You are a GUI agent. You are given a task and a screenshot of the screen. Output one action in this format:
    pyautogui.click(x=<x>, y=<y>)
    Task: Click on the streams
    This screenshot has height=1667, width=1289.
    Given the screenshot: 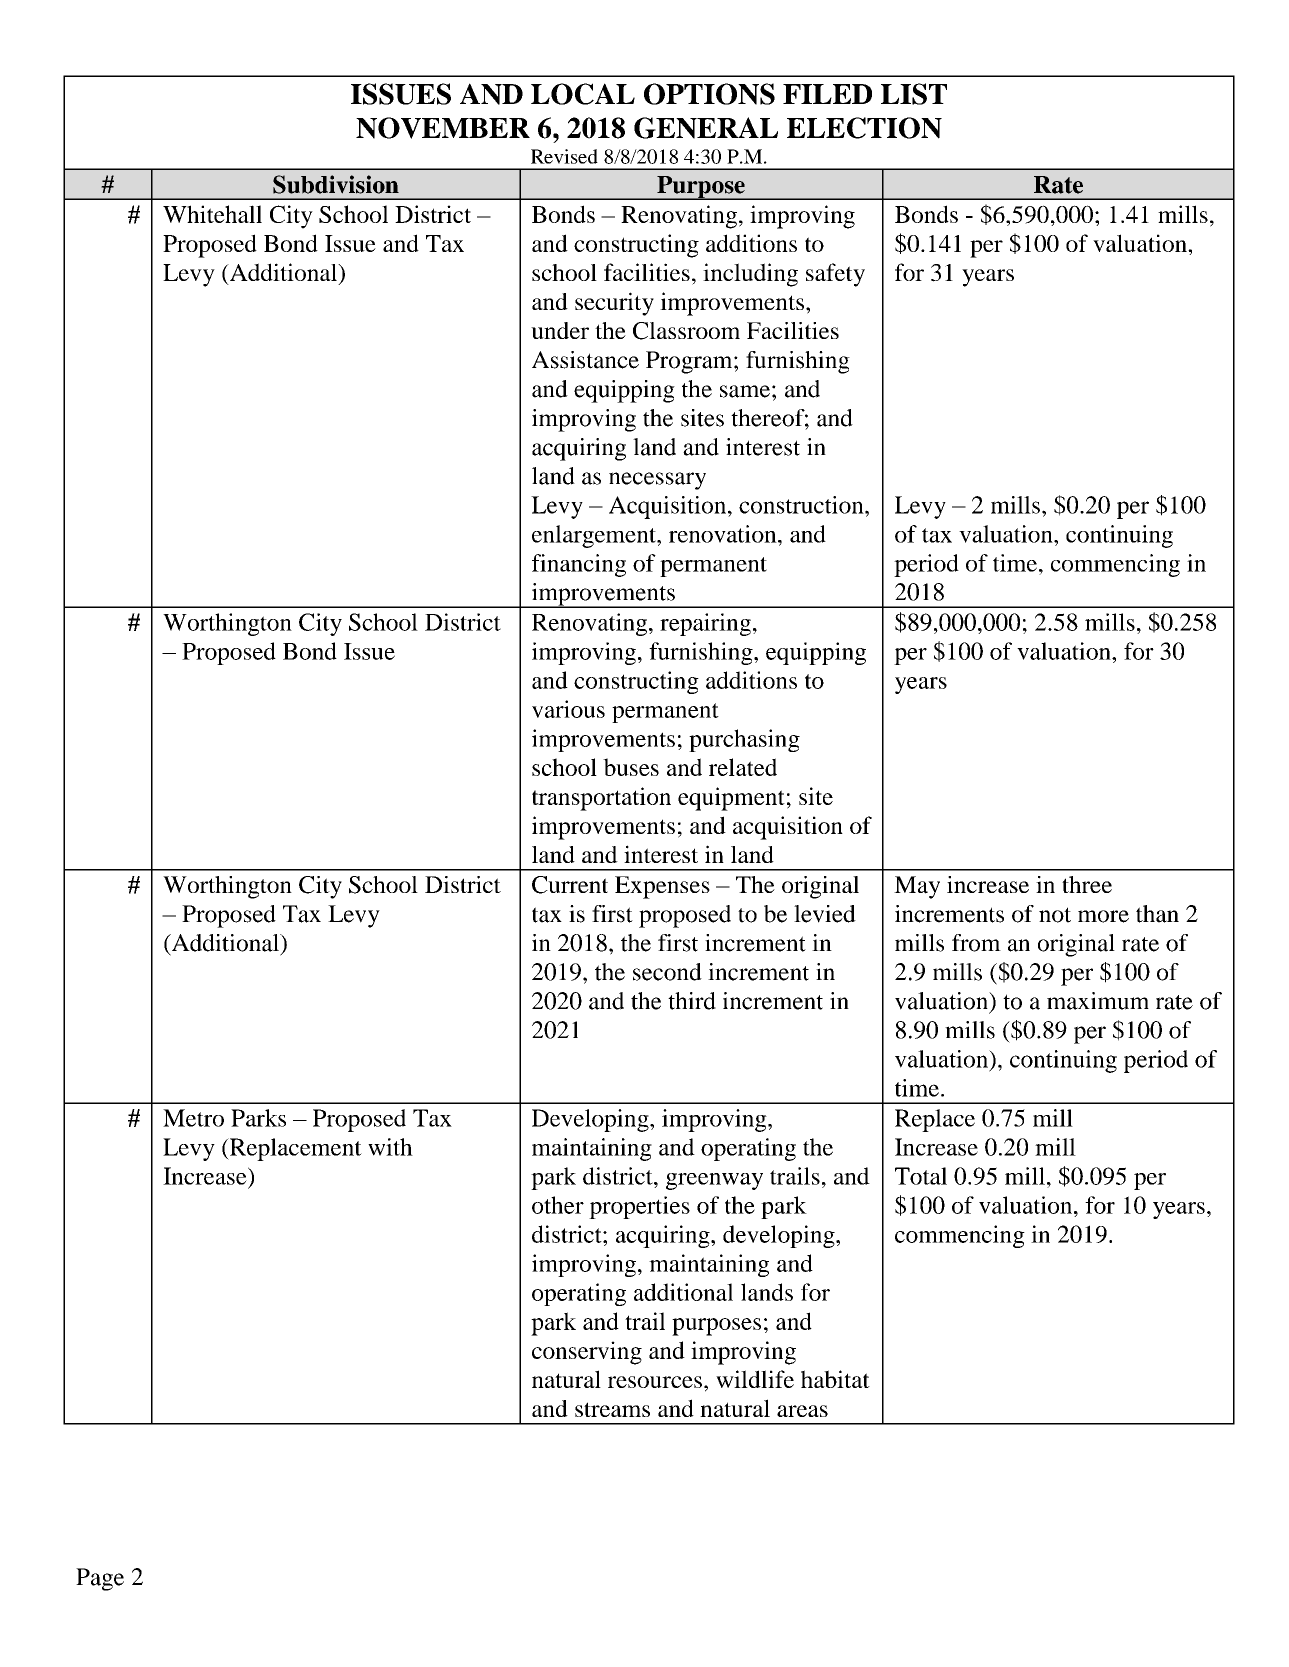 What is the action you would take?
    pyautogui.click(x=612, y=1409)
